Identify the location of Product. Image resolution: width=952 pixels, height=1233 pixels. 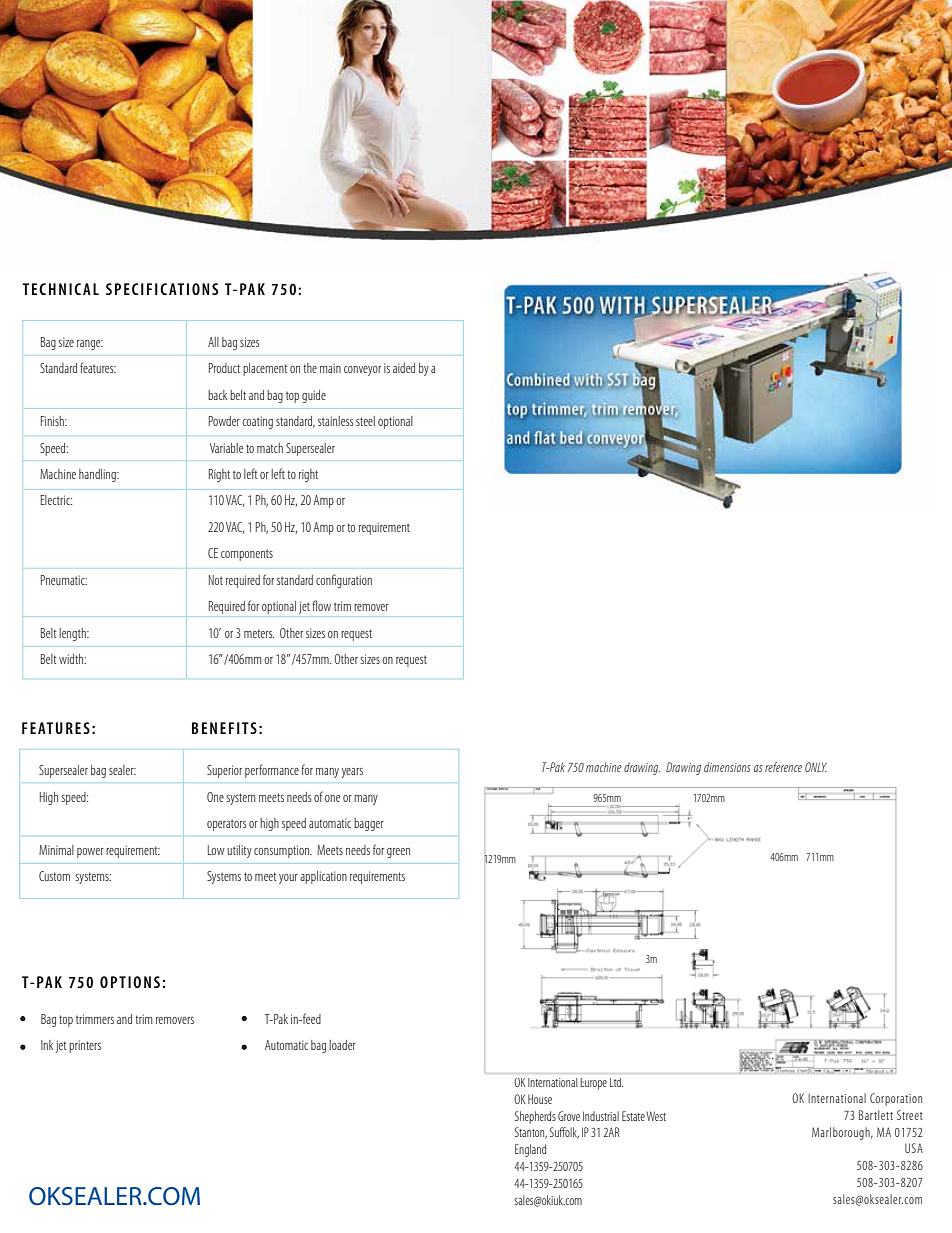
(224, 368).
